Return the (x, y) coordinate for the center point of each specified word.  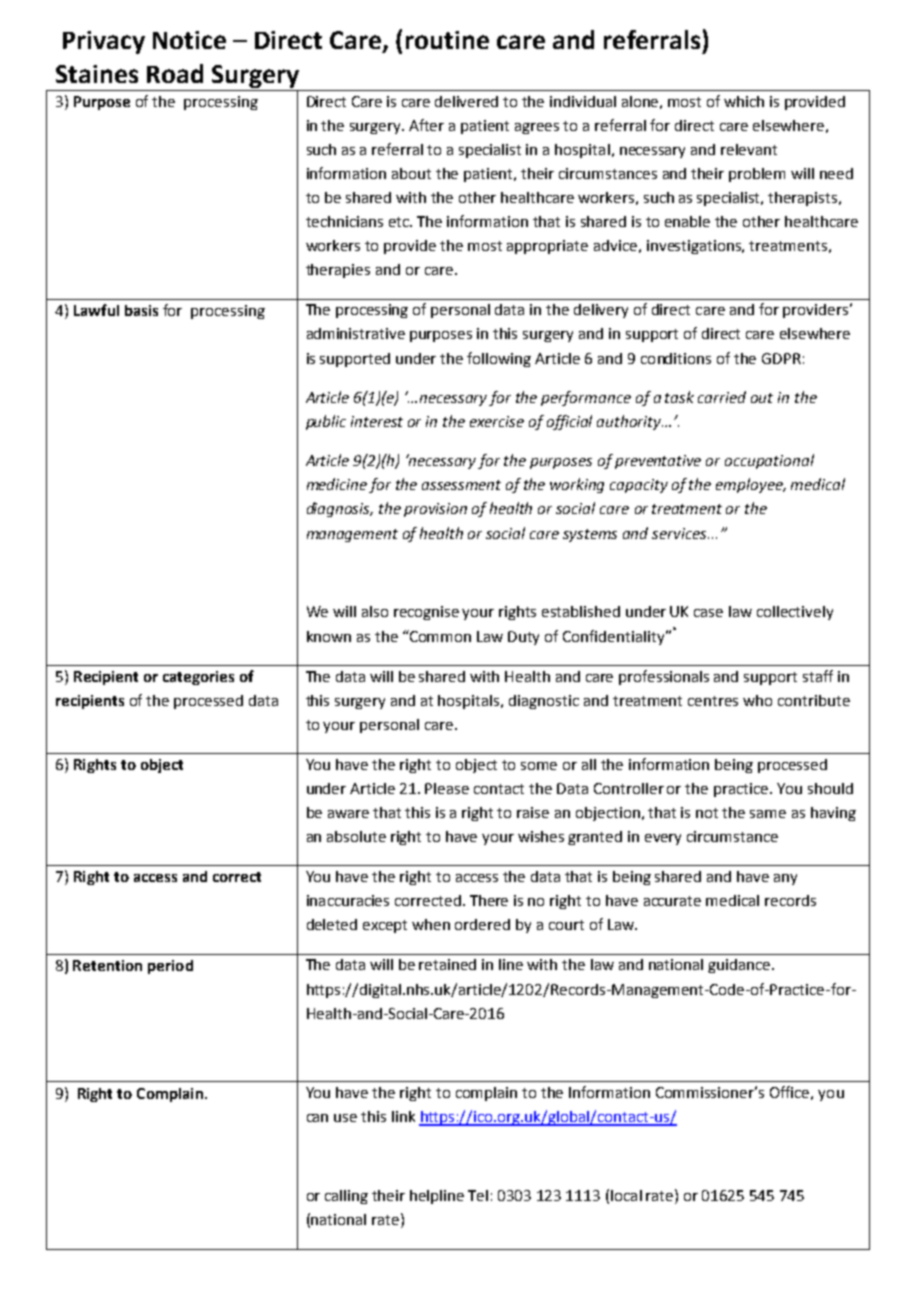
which (744, 101)
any (785, 879)
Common (439, 636)
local (626, 1195)
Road (175, 73)
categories (198, 678)
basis (141, 310)
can (317, 1118)
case (708, 613)
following (499, 359)
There (489, 900)
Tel (478, 1195)
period (170, 967)
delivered (466, 101)
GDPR (781, 358)
